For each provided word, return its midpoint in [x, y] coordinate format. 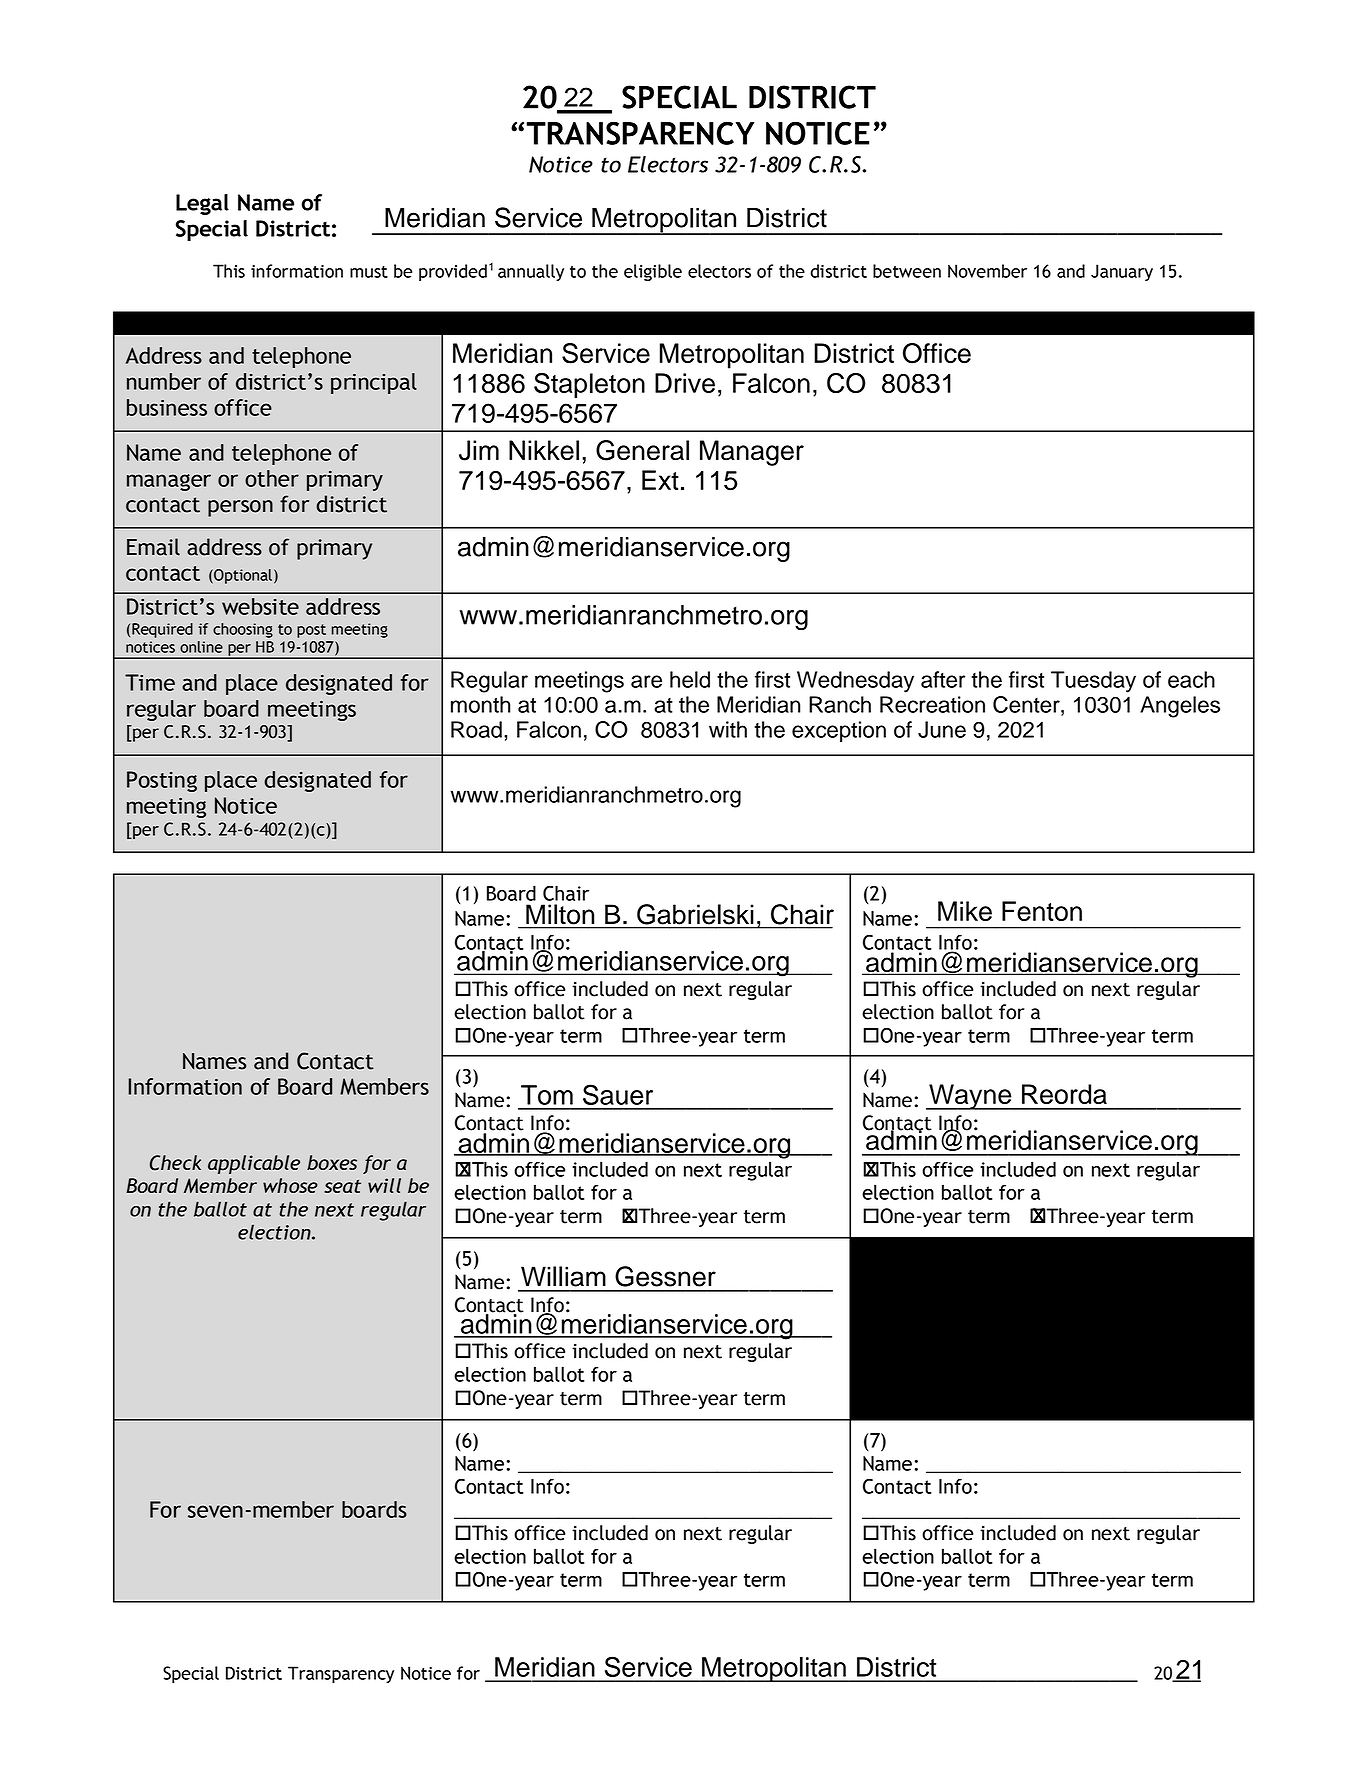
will [384, 1185]
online [201, 647]
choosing [243, 630]
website [260, 606]
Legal [202, 204]
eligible [653, 272]
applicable [254, 1164]
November [987, 271]
